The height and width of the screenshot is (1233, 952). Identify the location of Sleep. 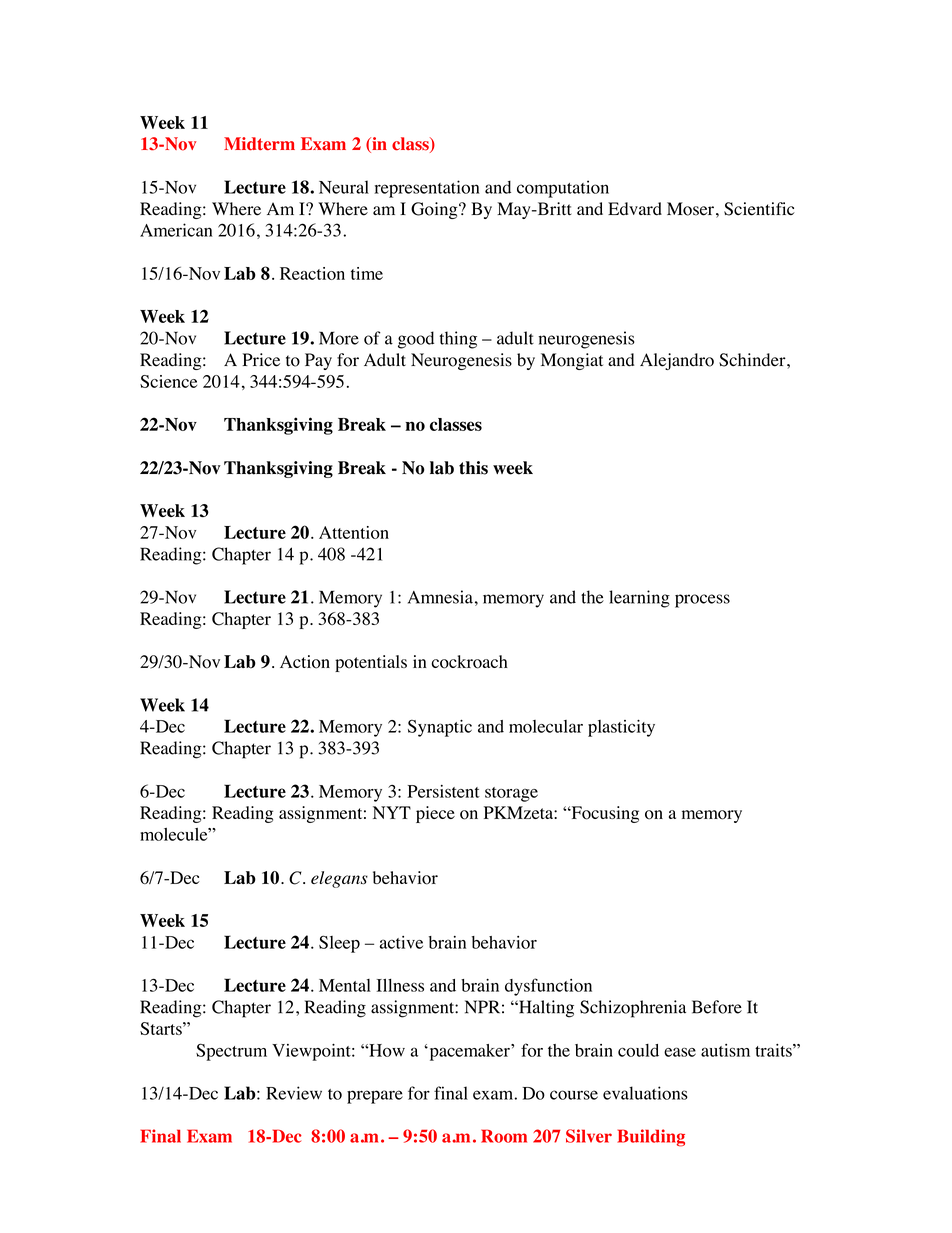
(339, 944).
